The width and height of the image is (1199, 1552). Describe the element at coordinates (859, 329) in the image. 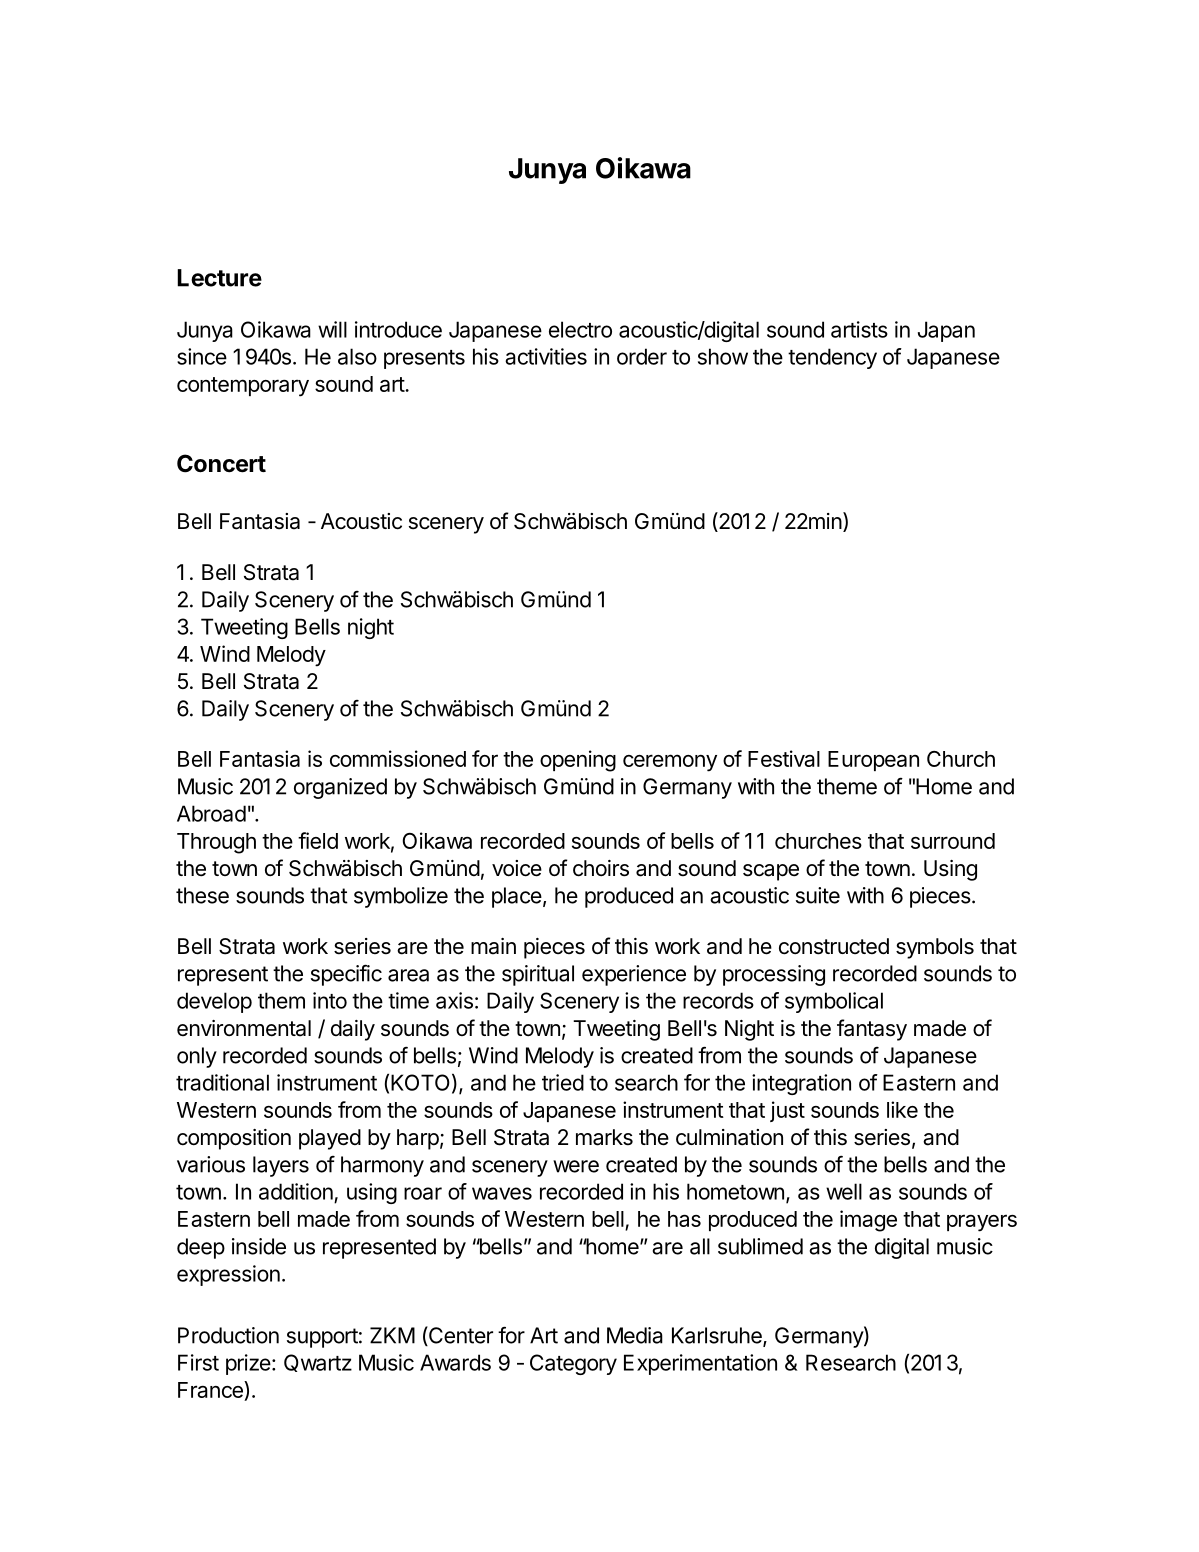

I see `artists` at that location.
